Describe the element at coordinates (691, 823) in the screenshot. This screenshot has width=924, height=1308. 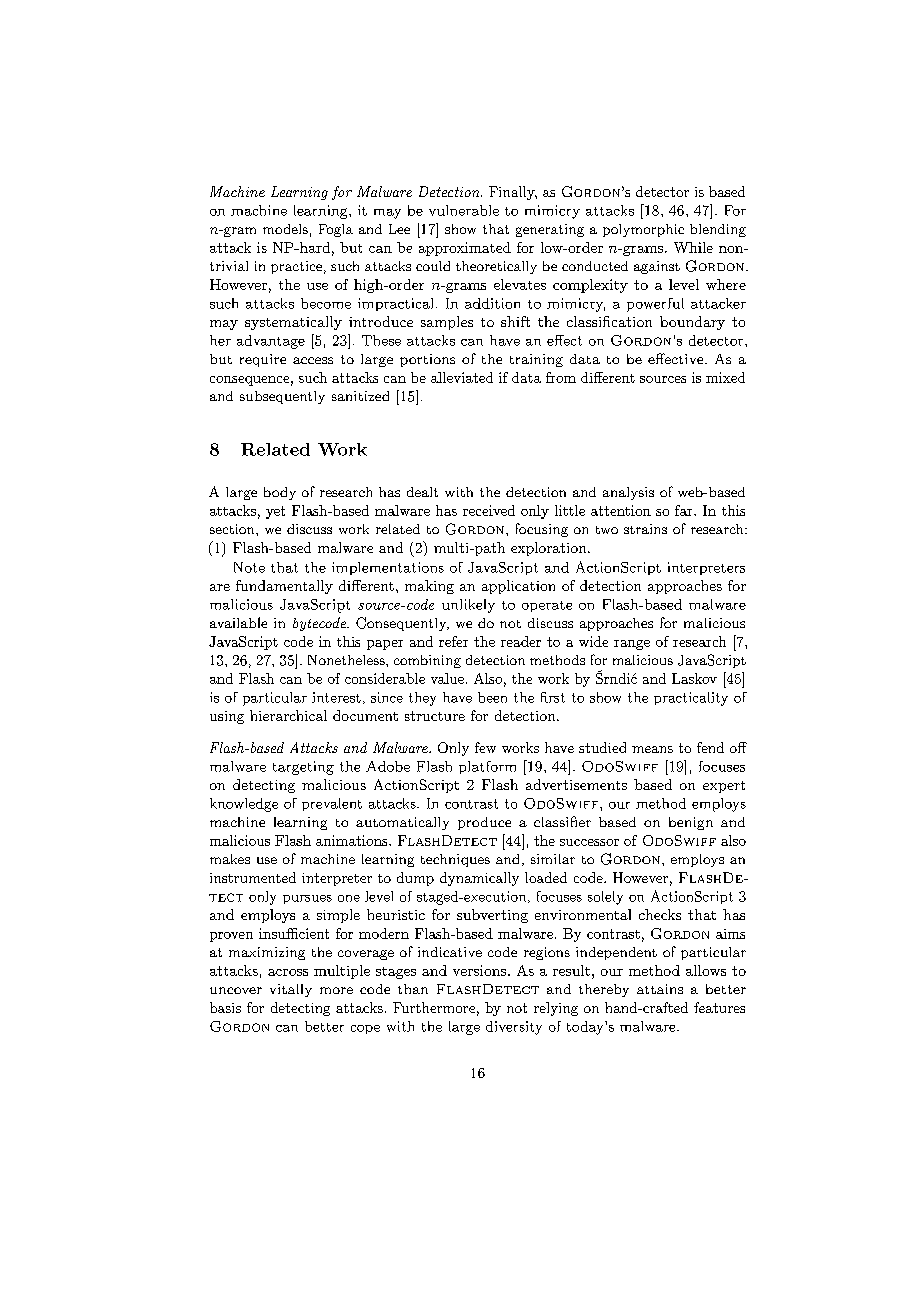
I see `benign` at that location.
